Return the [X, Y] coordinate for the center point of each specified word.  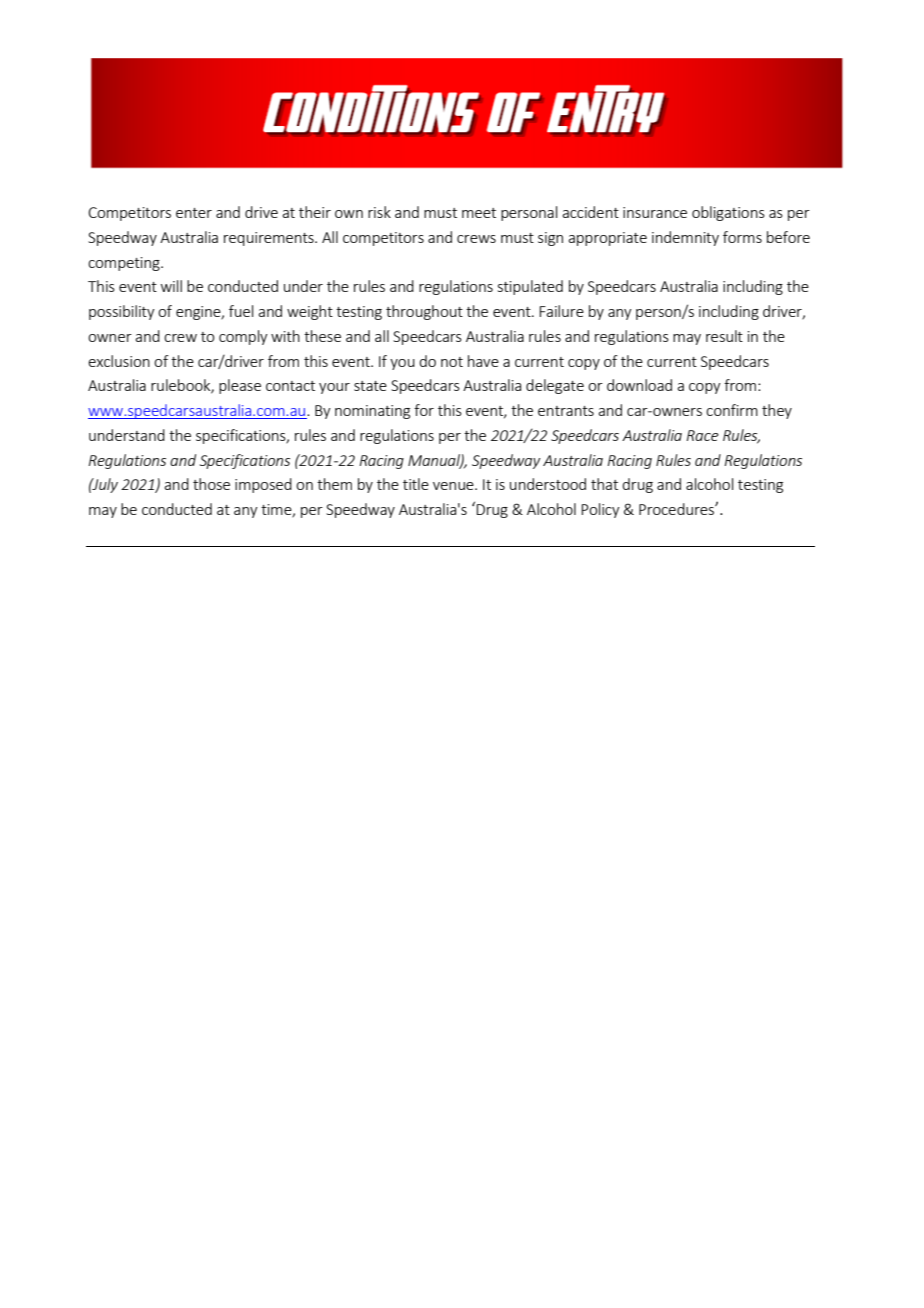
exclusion [119, 361]
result [724, 336]
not [452, 362]
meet [479, 213]
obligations [728, 213]
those [211, 484]
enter [194, 213]
